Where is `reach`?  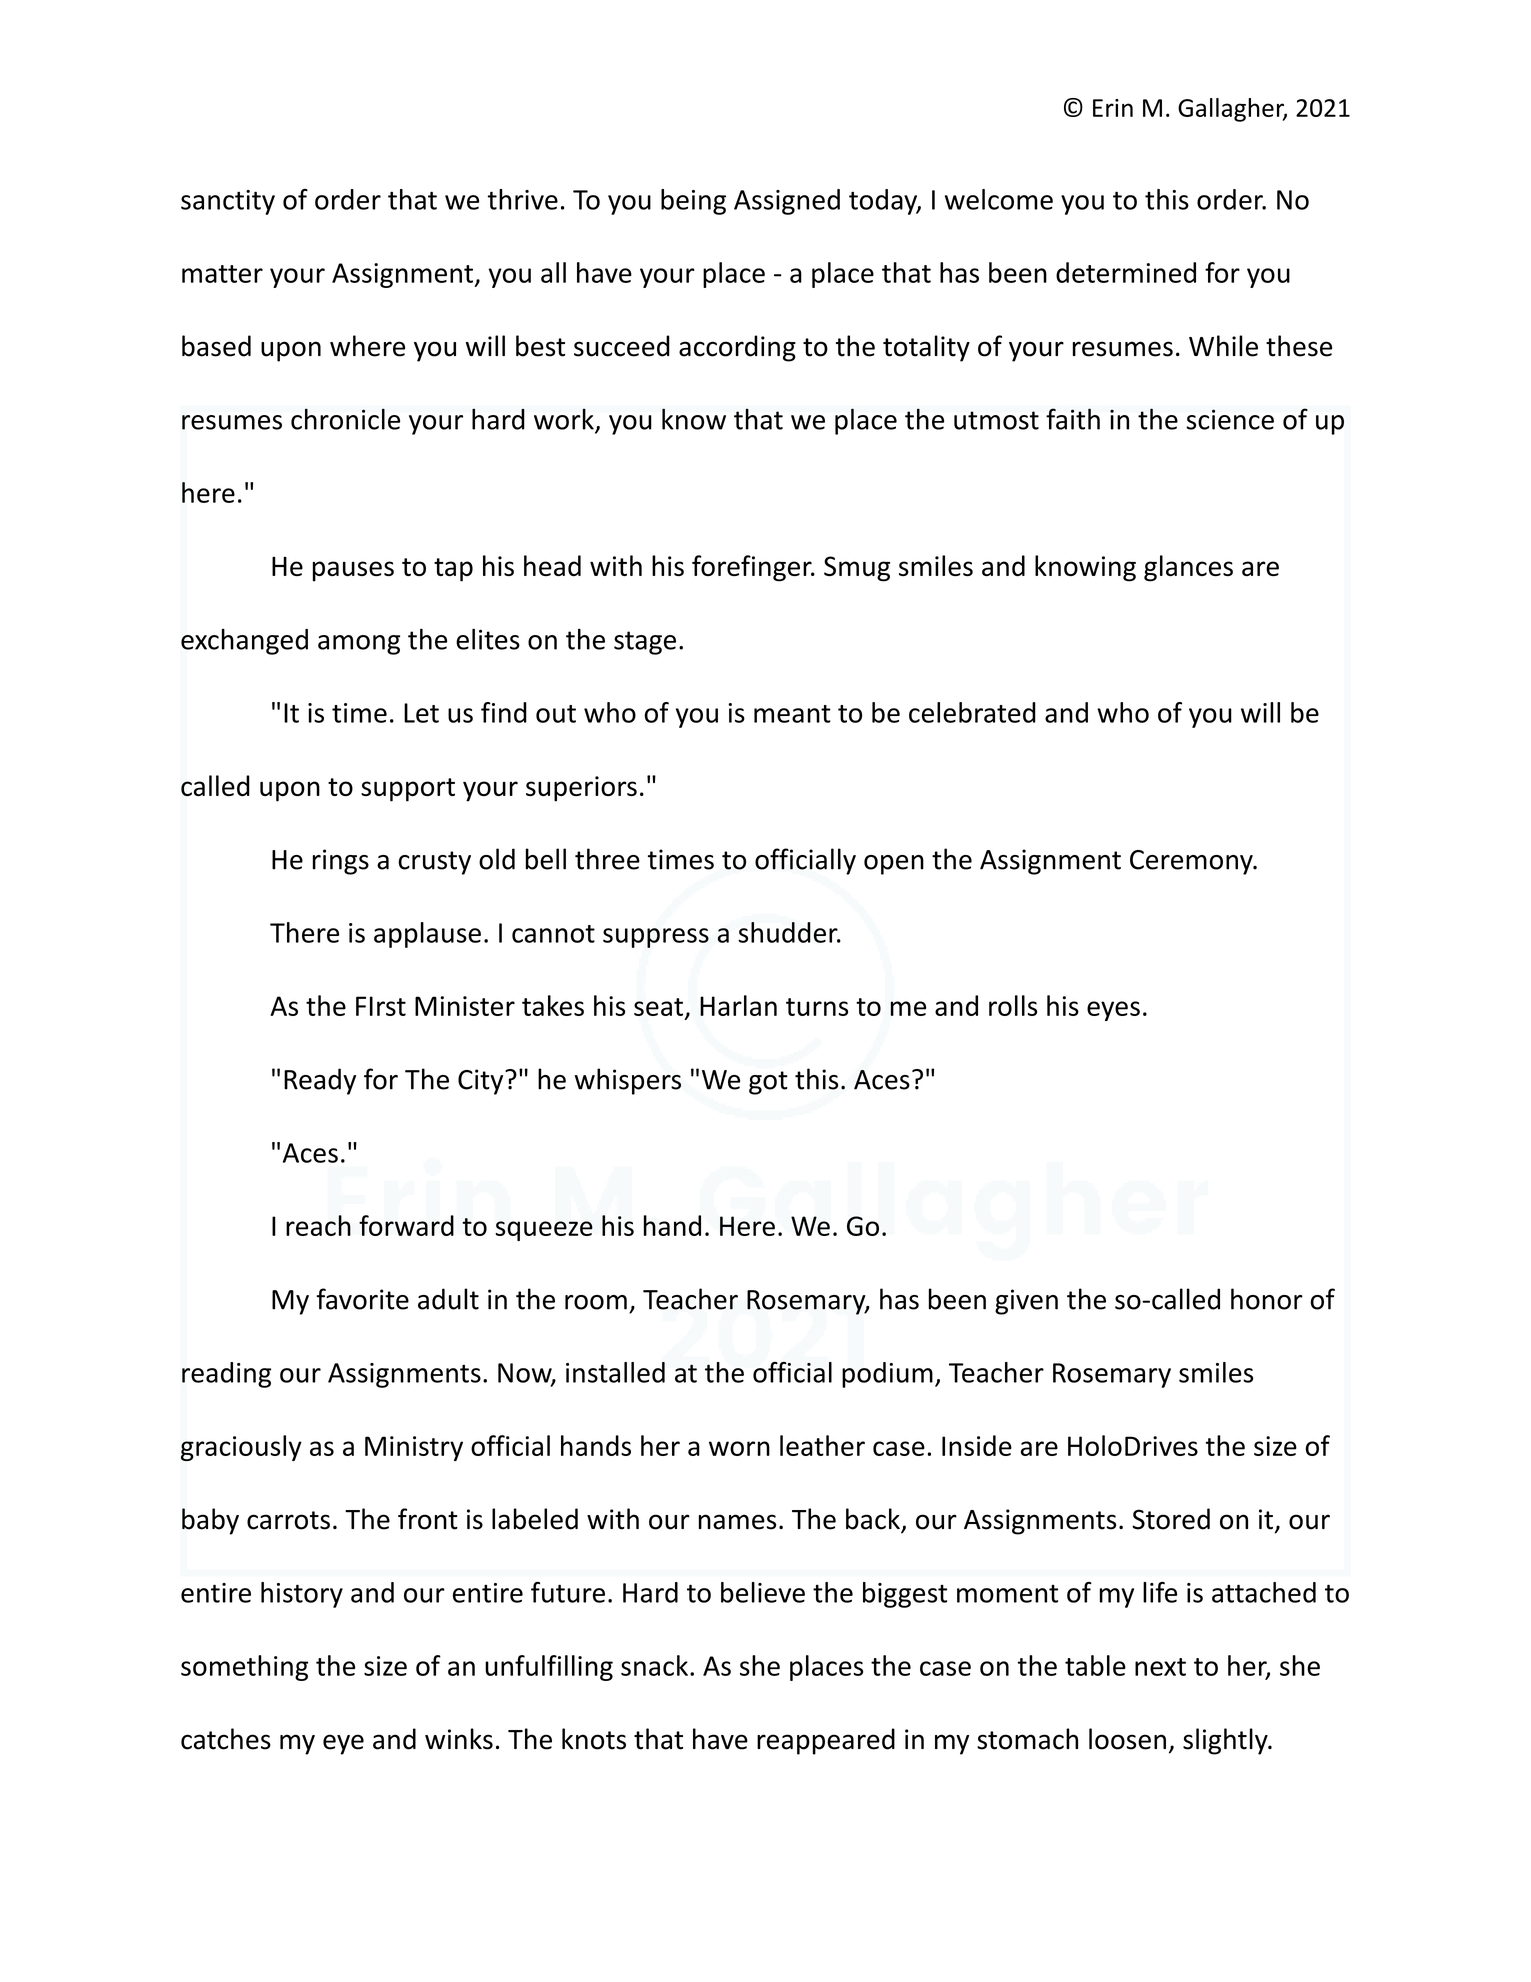 reach is located at coordinates (318, 1225).
